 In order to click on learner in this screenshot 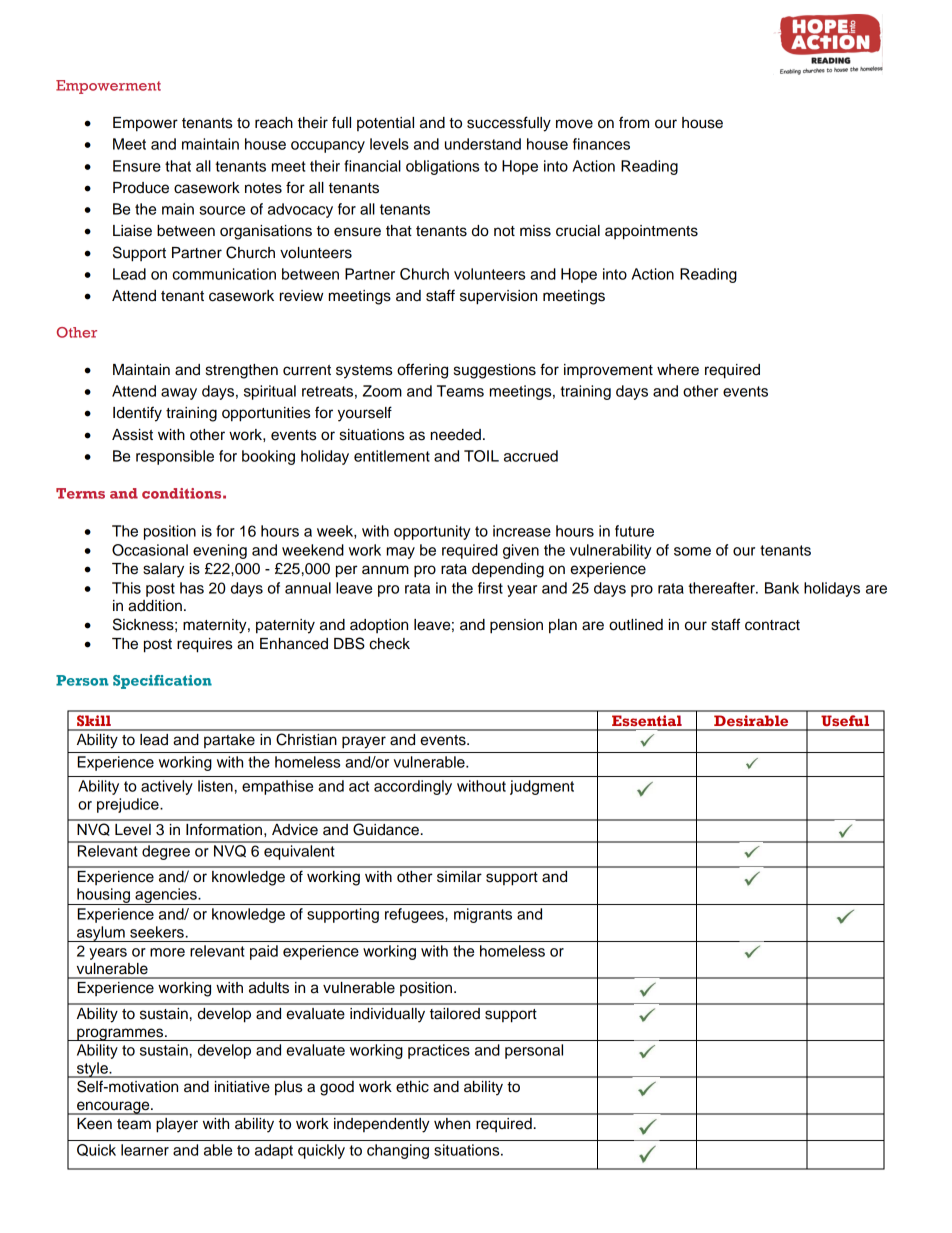, I will do `click(145, 1150)`.
